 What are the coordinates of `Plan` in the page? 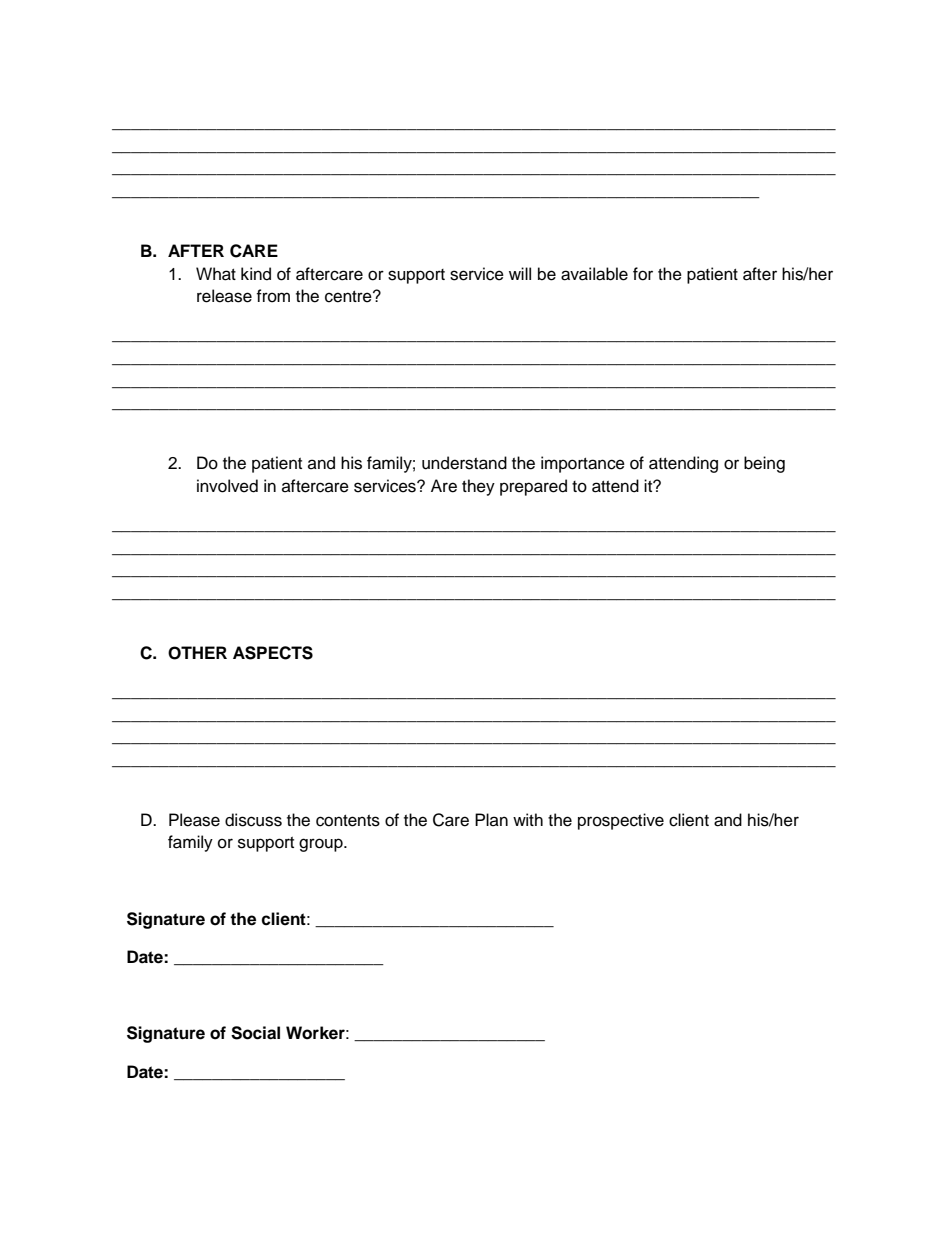 It's located at (491, 820).
